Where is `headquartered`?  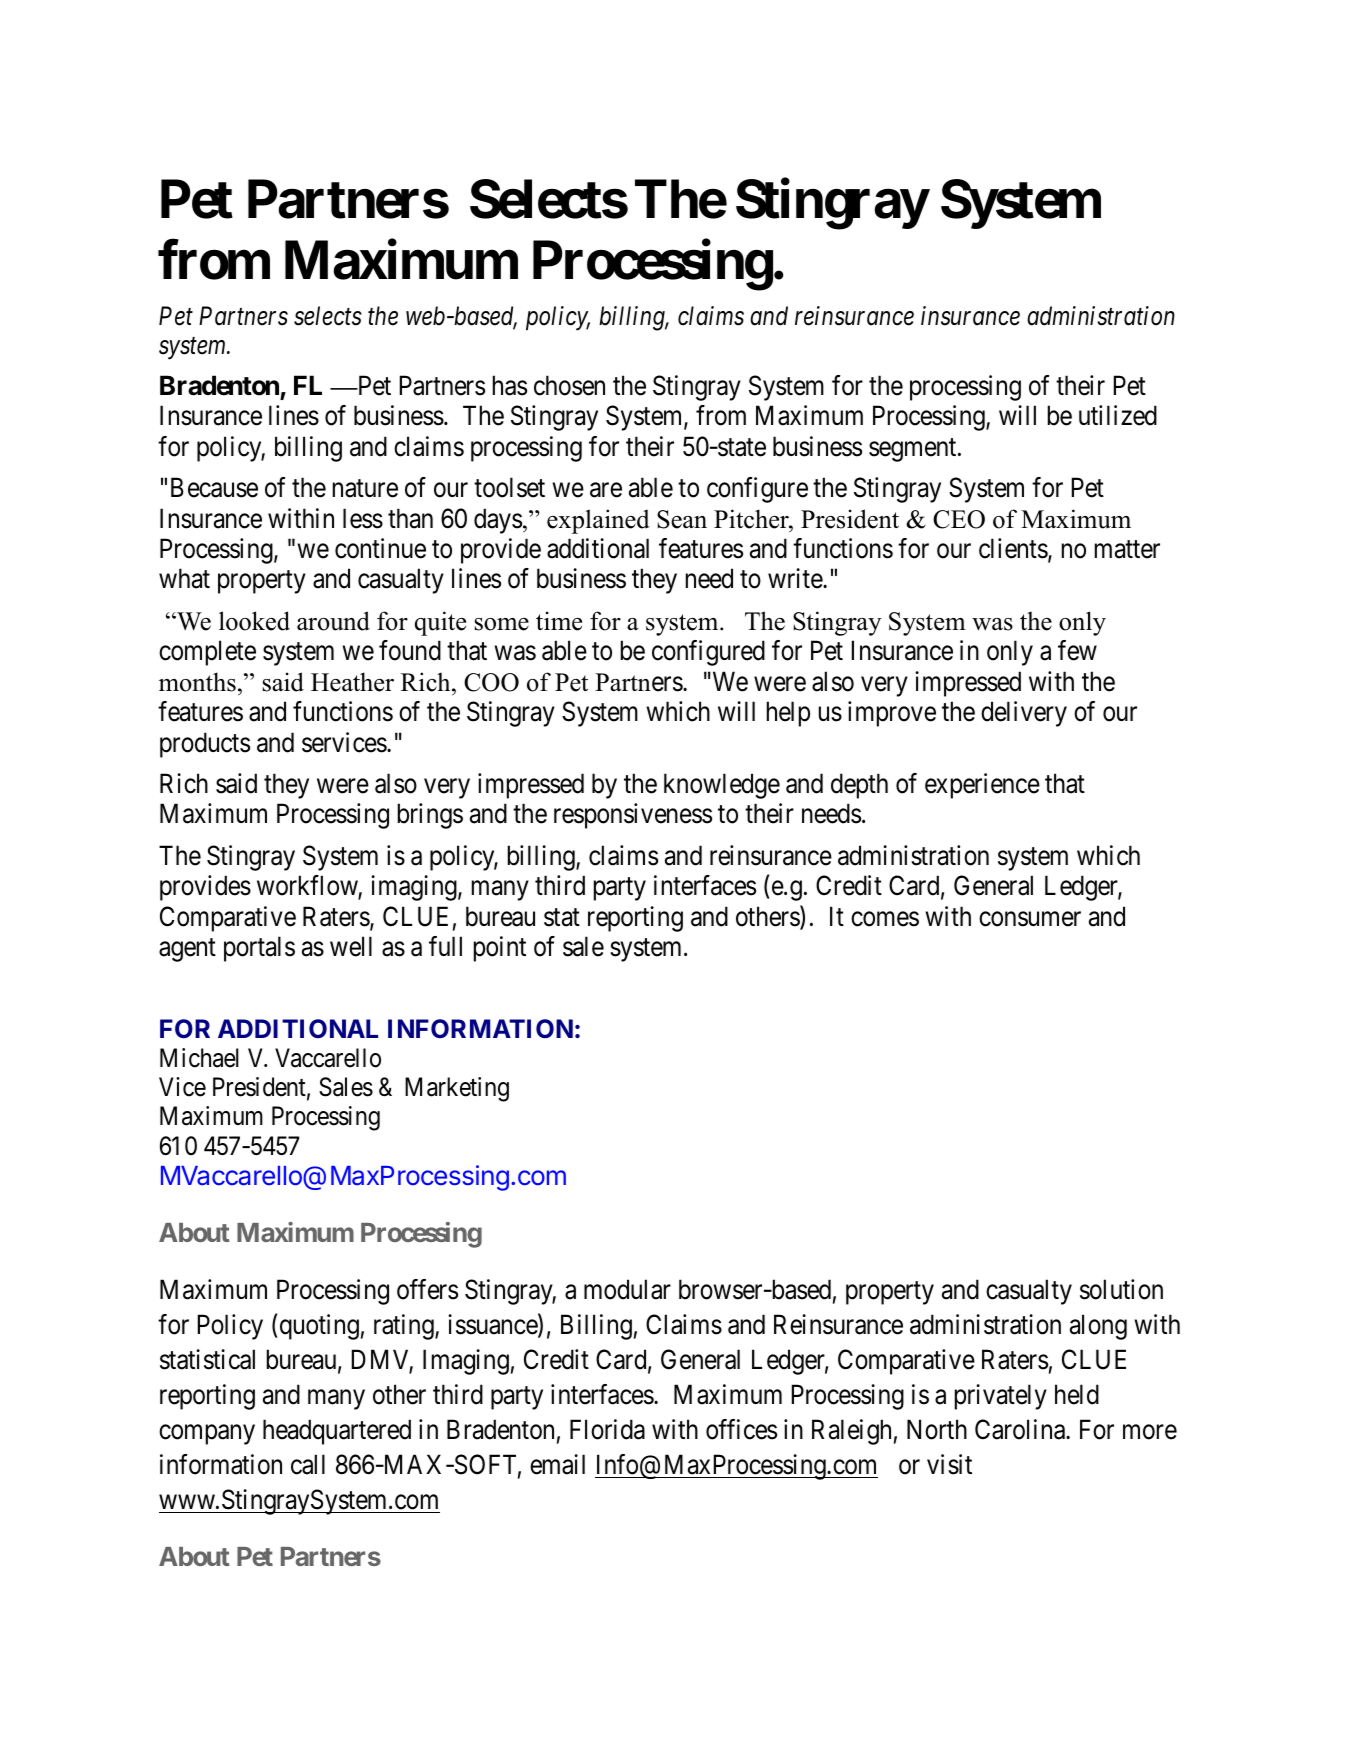 headquartered is located at coordinates (337, 1432).
